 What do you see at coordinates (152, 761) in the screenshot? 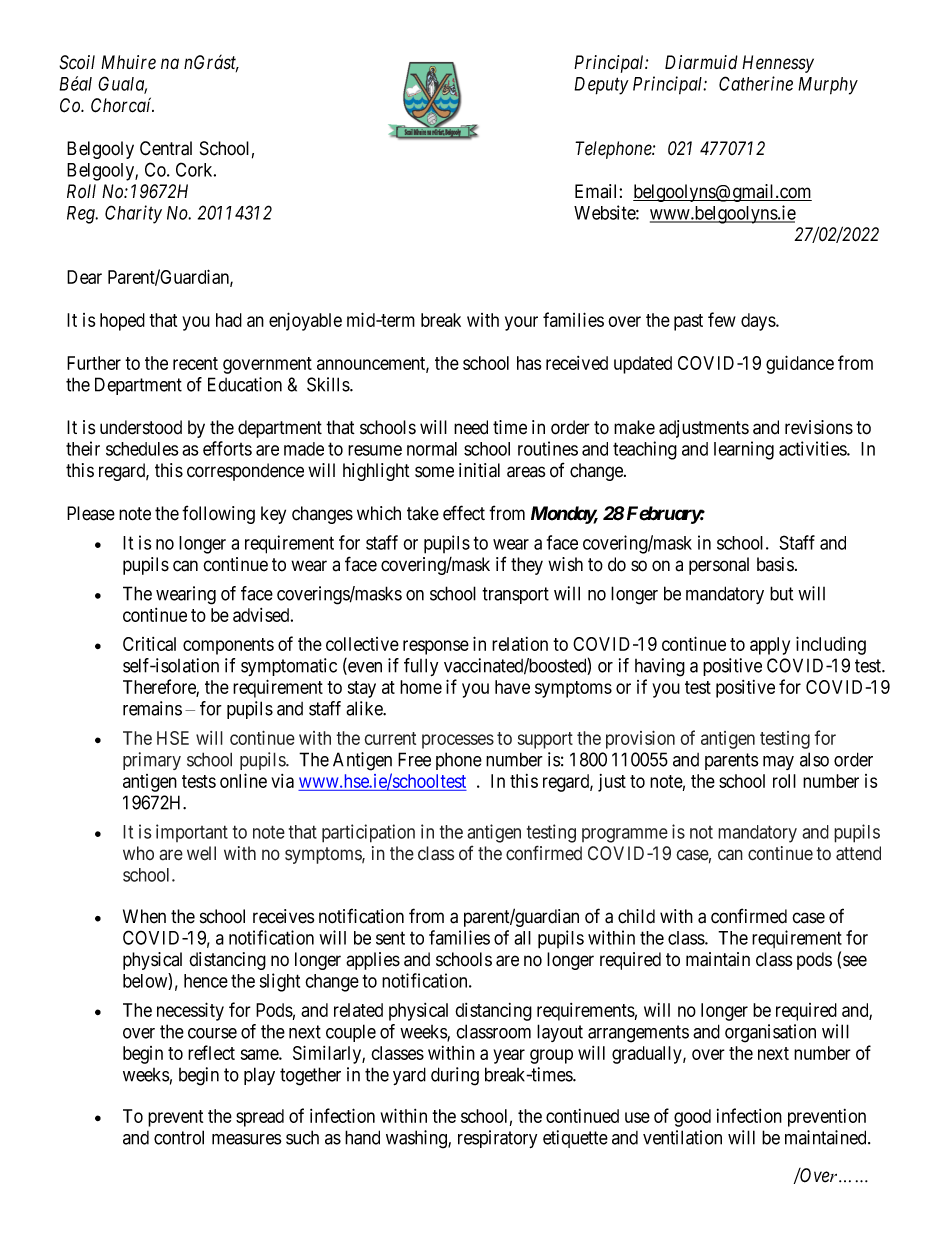
I see `primary` at bounding box center [152, 761].
